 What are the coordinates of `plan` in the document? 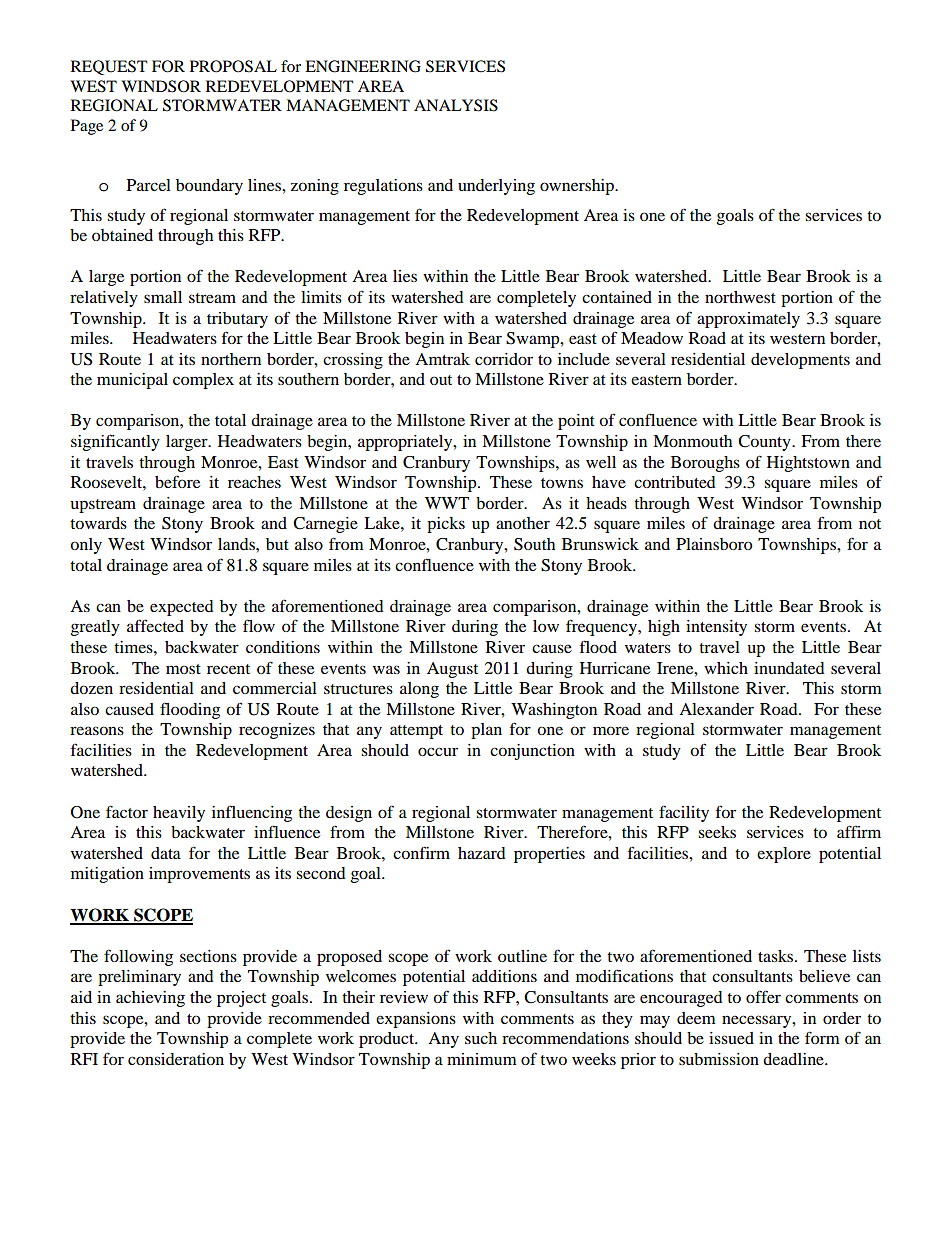 It's located at (486, 731).
